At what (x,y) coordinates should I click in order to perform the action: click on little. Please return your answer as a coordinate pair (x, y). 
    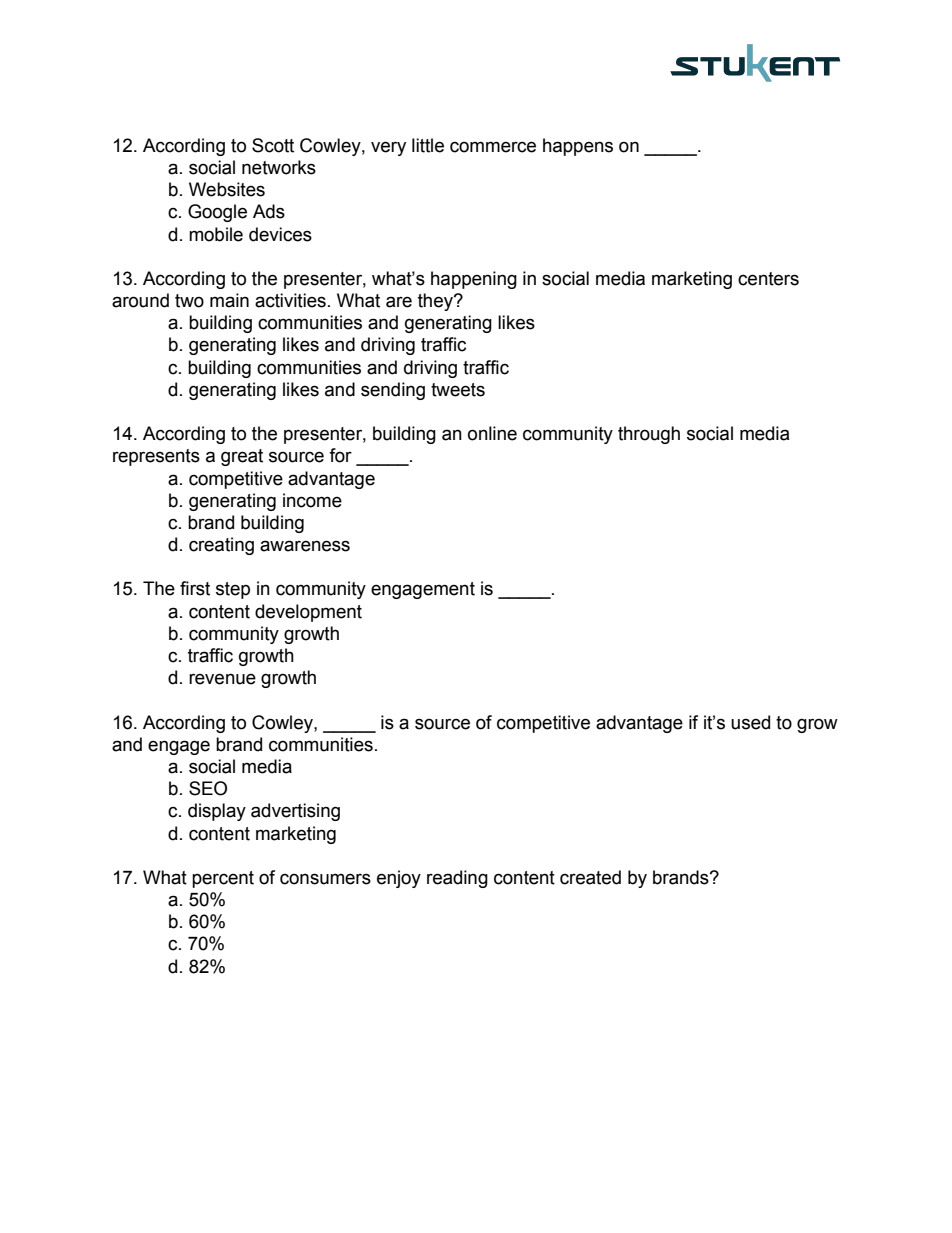
    Looking at the image, I should click on (428, 145).
